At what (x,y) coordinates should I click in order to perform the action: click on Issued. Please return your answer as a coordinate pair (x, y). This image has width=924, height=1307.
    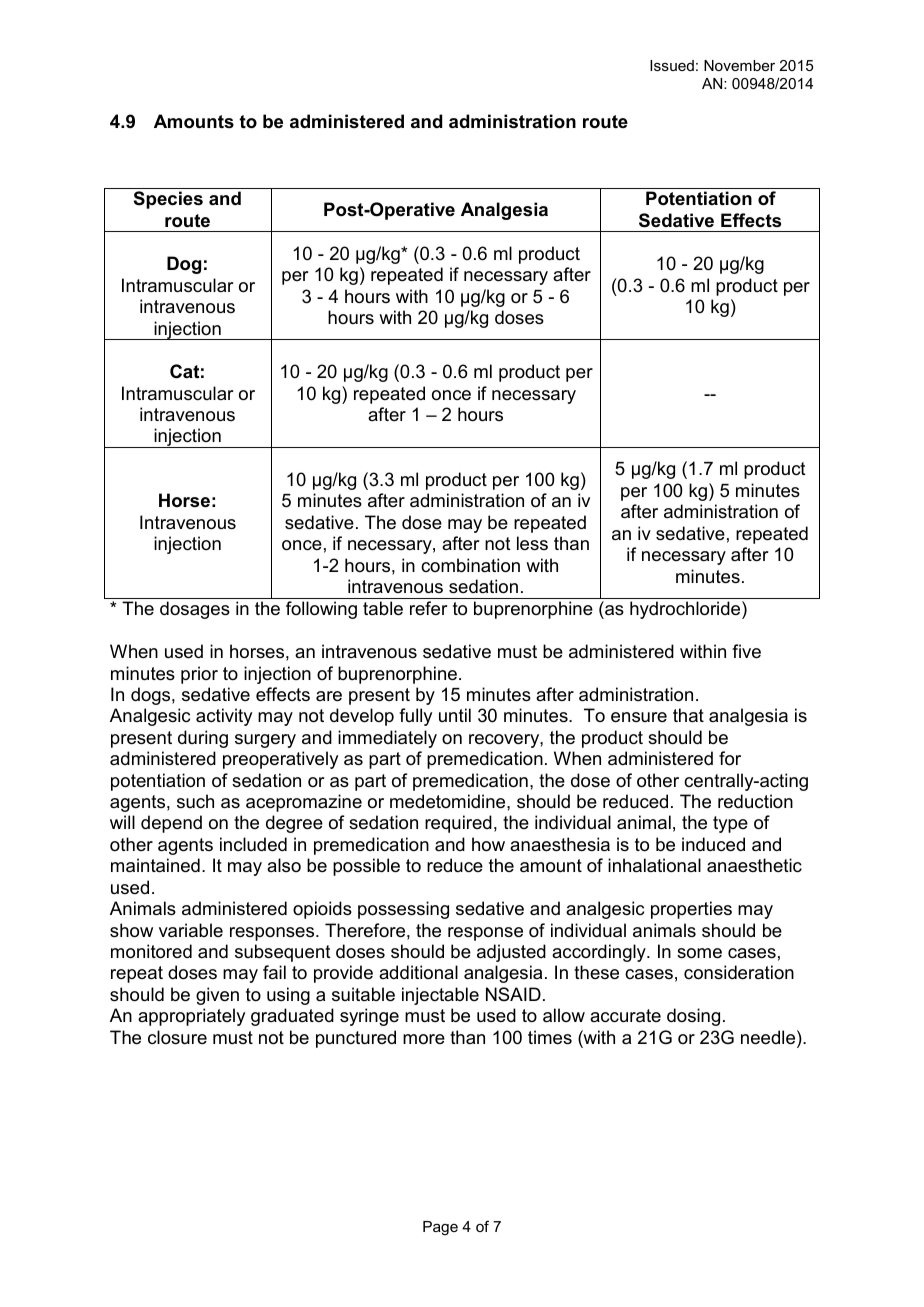
    Looking at the image, I should click on (672, 65).
